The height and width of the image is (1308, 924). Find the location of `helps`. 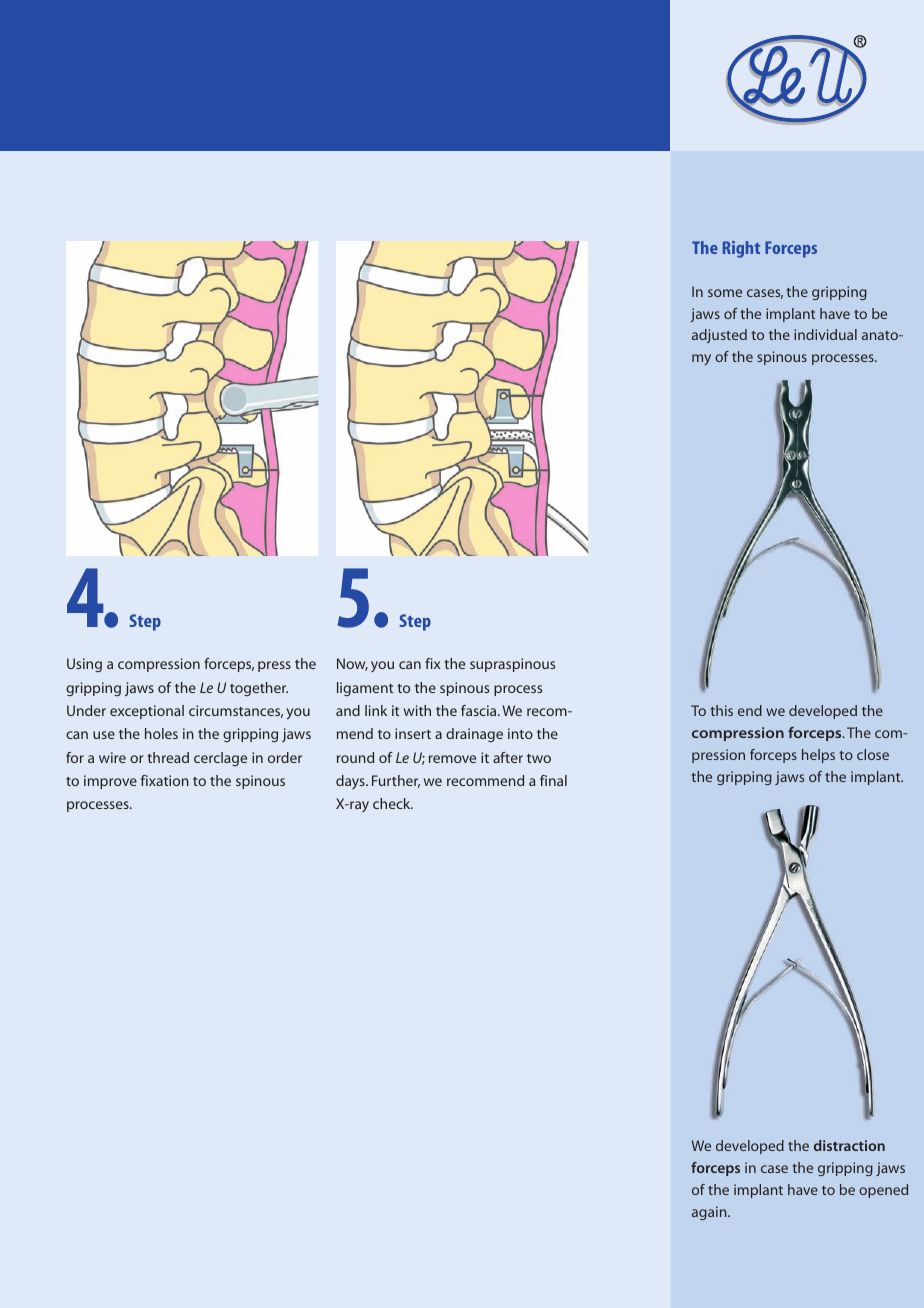

helps is located at coordinates (818, 756).
